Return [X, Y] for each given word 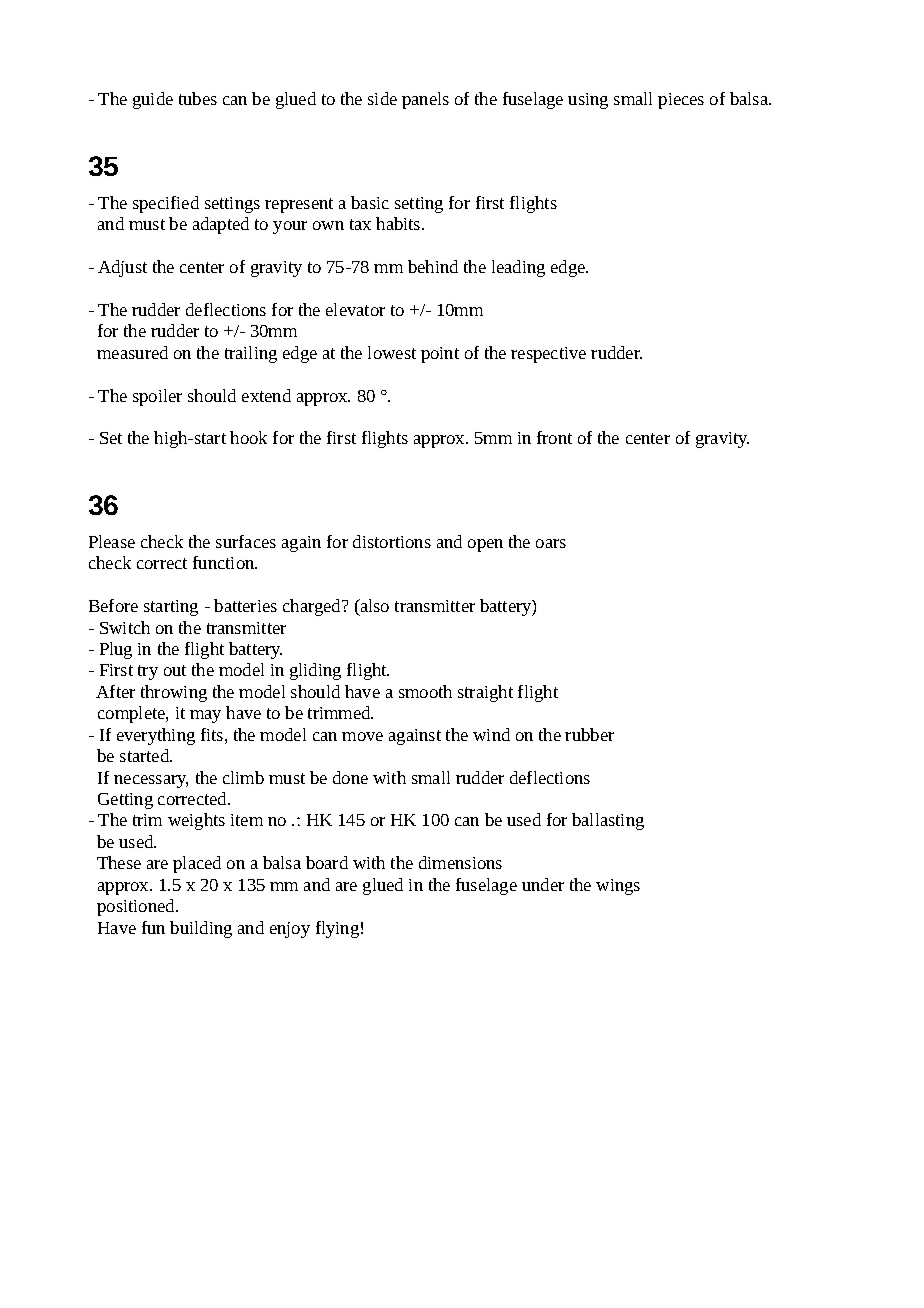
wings [618, 887]
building [201, 929]
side [382, 98]
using [588, 101]
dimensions [460, 862]
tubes [198, 98]
